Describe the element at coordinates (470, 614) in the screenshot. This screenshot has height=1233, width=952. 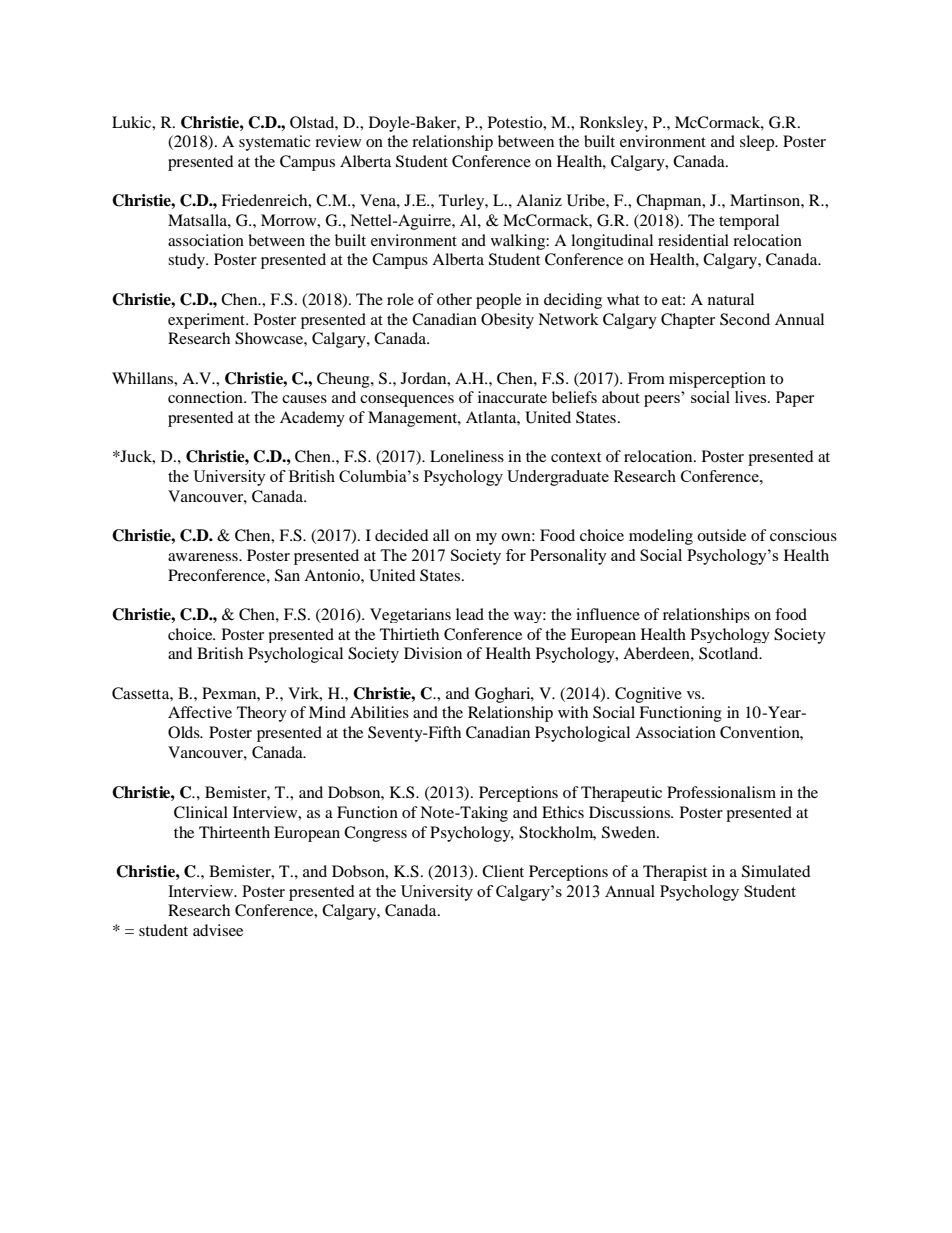
I see `lead` at that location.
